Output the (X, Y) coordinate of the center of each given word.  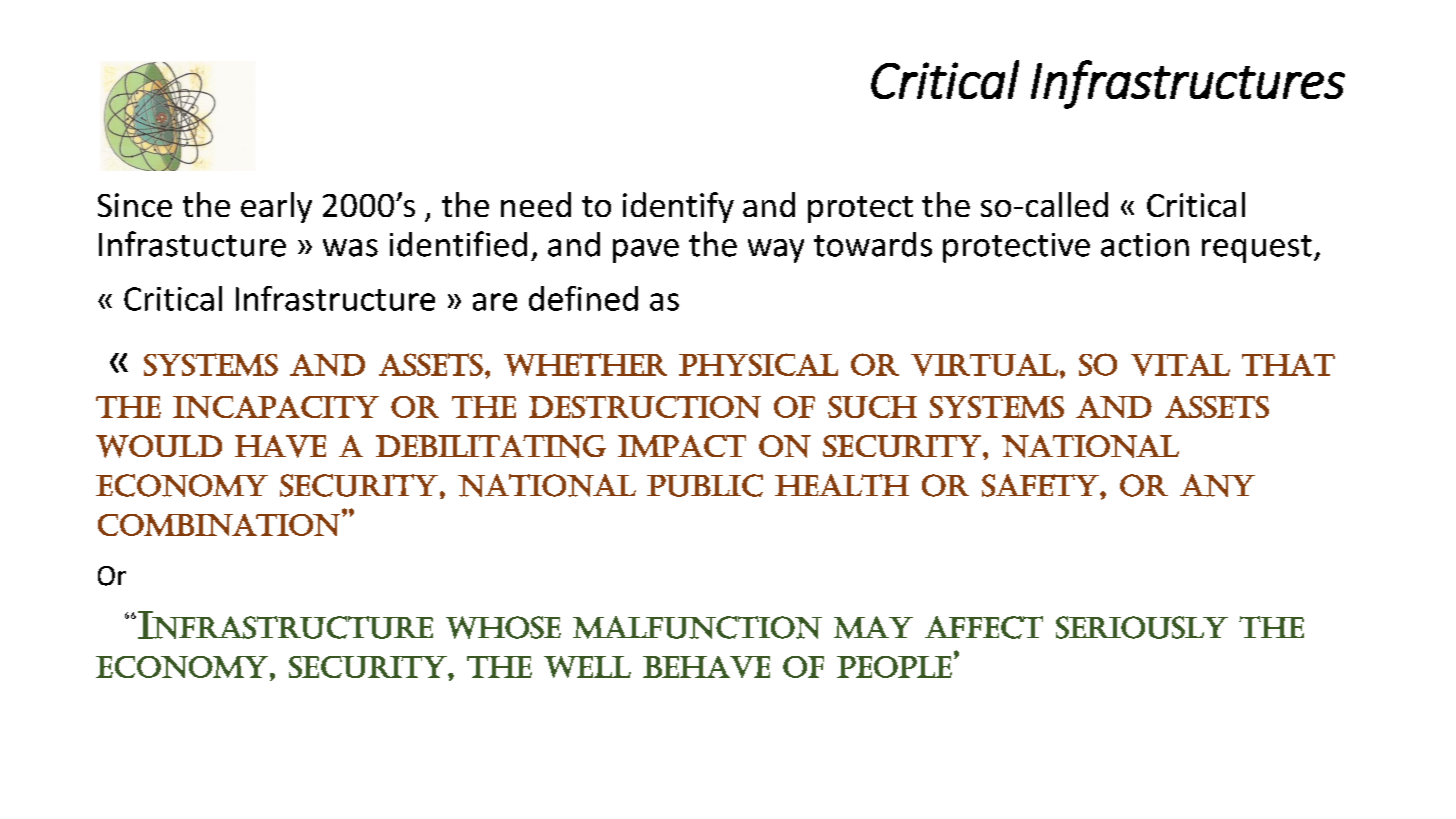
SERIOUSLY (1142, 627)
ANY (1217, 485)
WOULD (159, 446)
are (495, 302)
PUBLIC (705, 485)
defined (583, 298)
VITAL (1180, 365)
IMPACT (682, 446)
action (1145, 245)
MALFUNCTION (697, 627)
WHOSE (503, 627)
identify (678, 207)
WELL (587, 667)
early (276, 207)
